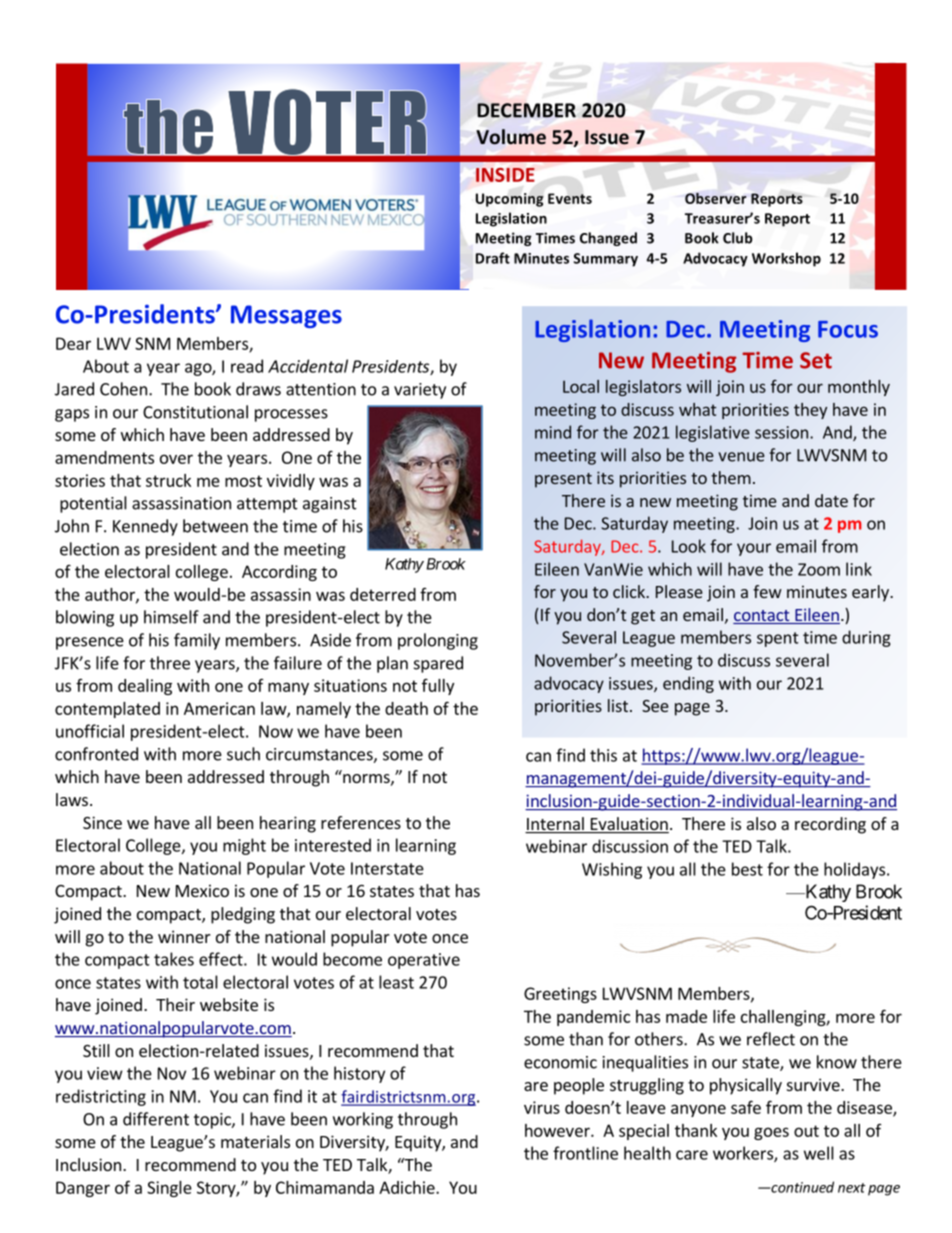  I want to click on references, so click(361, 822).
